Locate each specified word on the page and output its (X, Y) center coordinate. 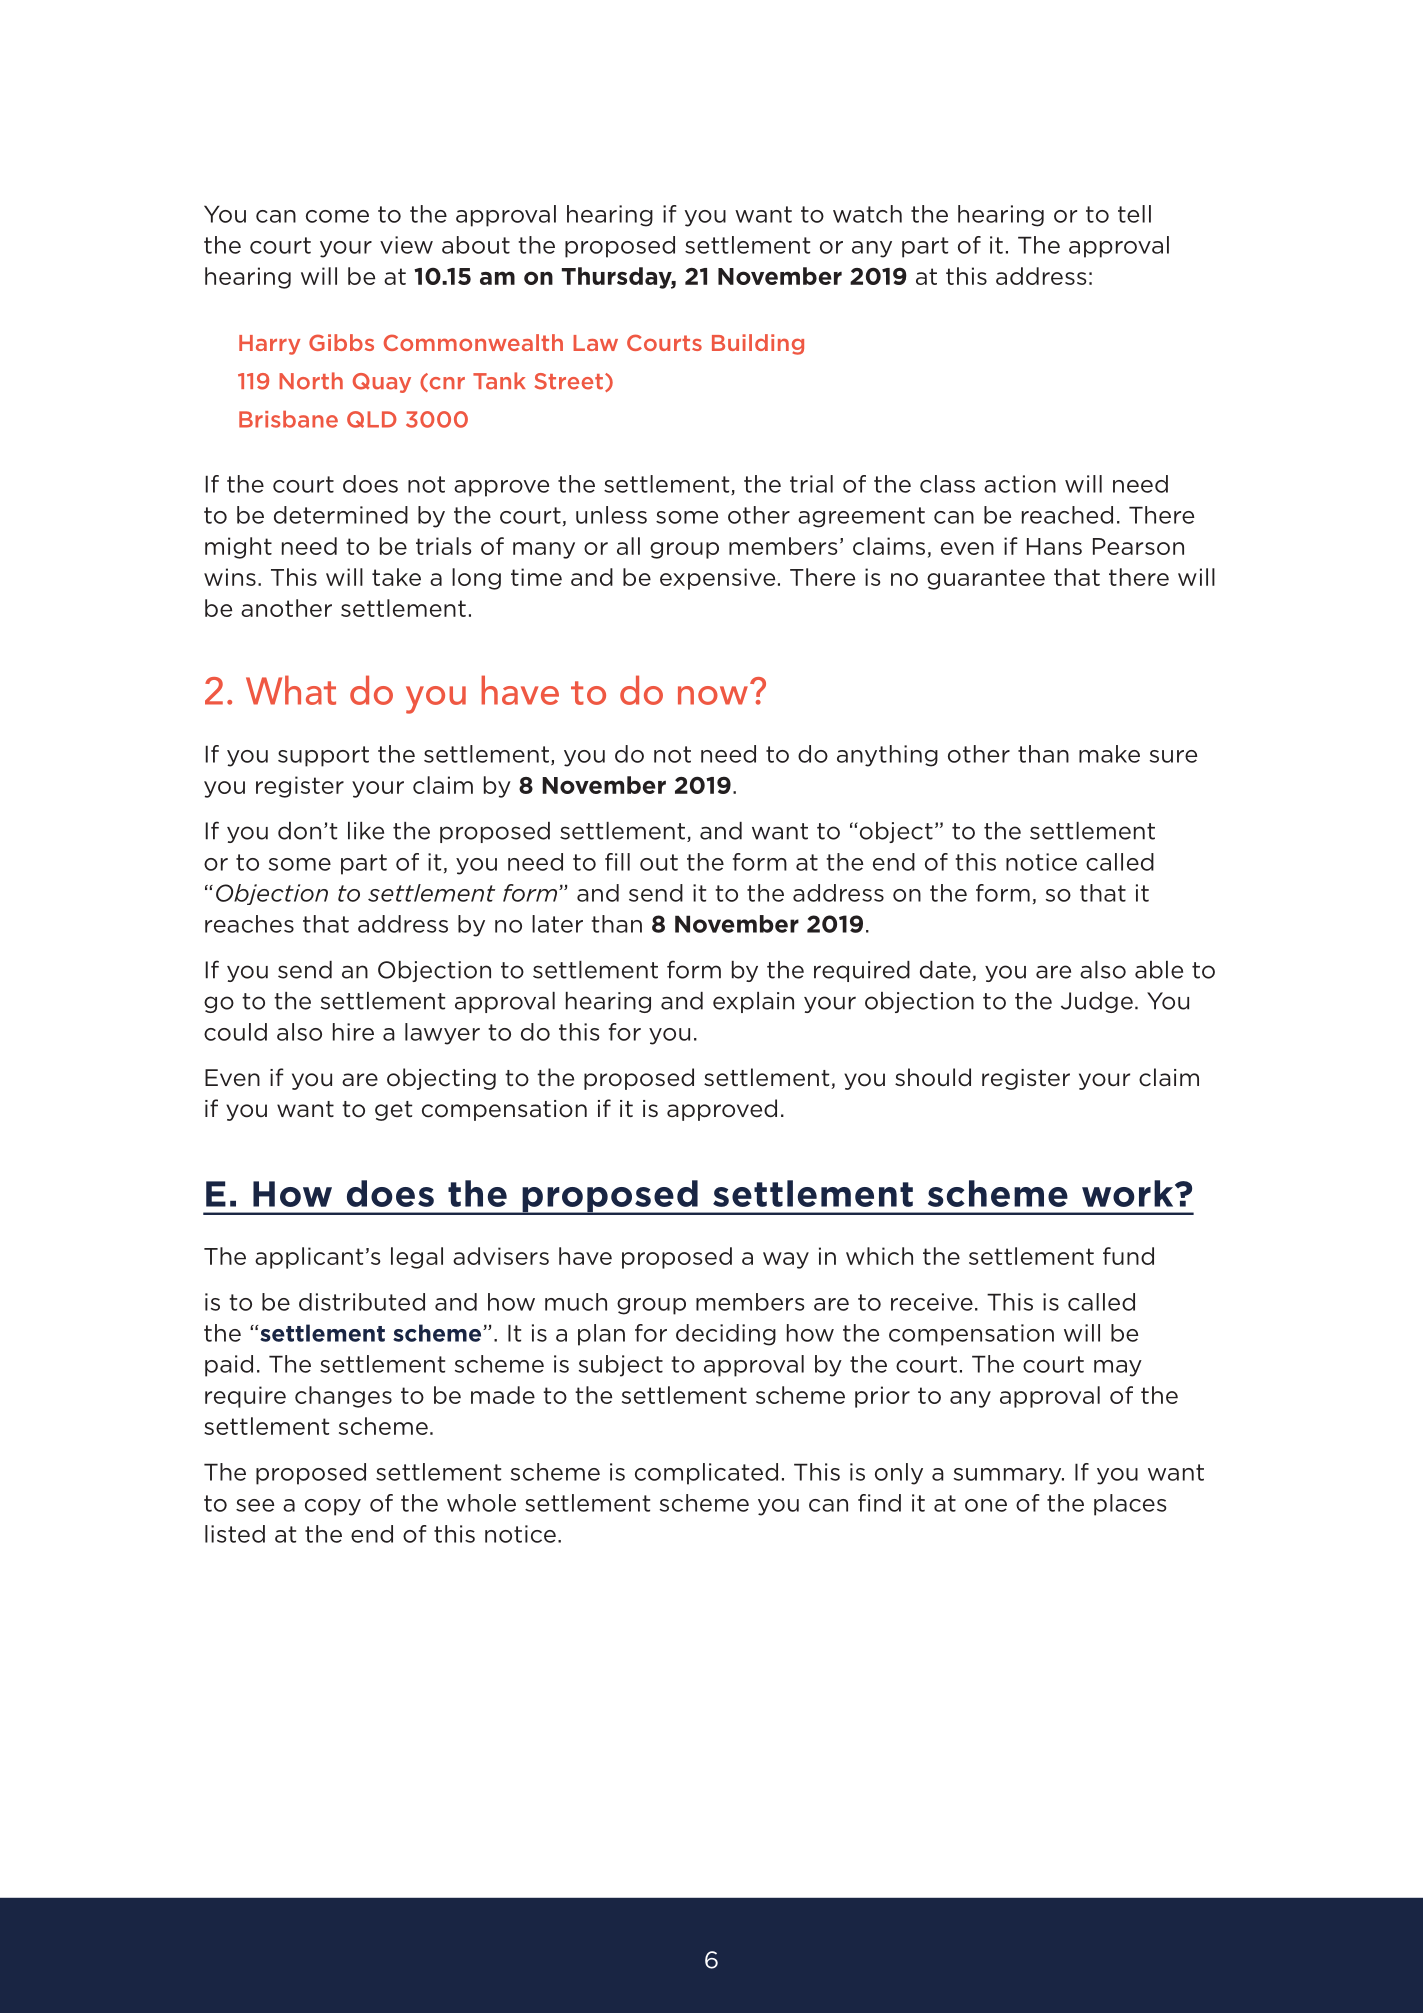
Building (758, 344)
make (1109, 754)
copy (333, 1507)
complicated (706, 1474)
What (291, 690)
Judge (1097, 1002)
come (337, 216)
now (713, 695)
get (393, 1111)
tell (1134, 214)
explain (753, 1002)
